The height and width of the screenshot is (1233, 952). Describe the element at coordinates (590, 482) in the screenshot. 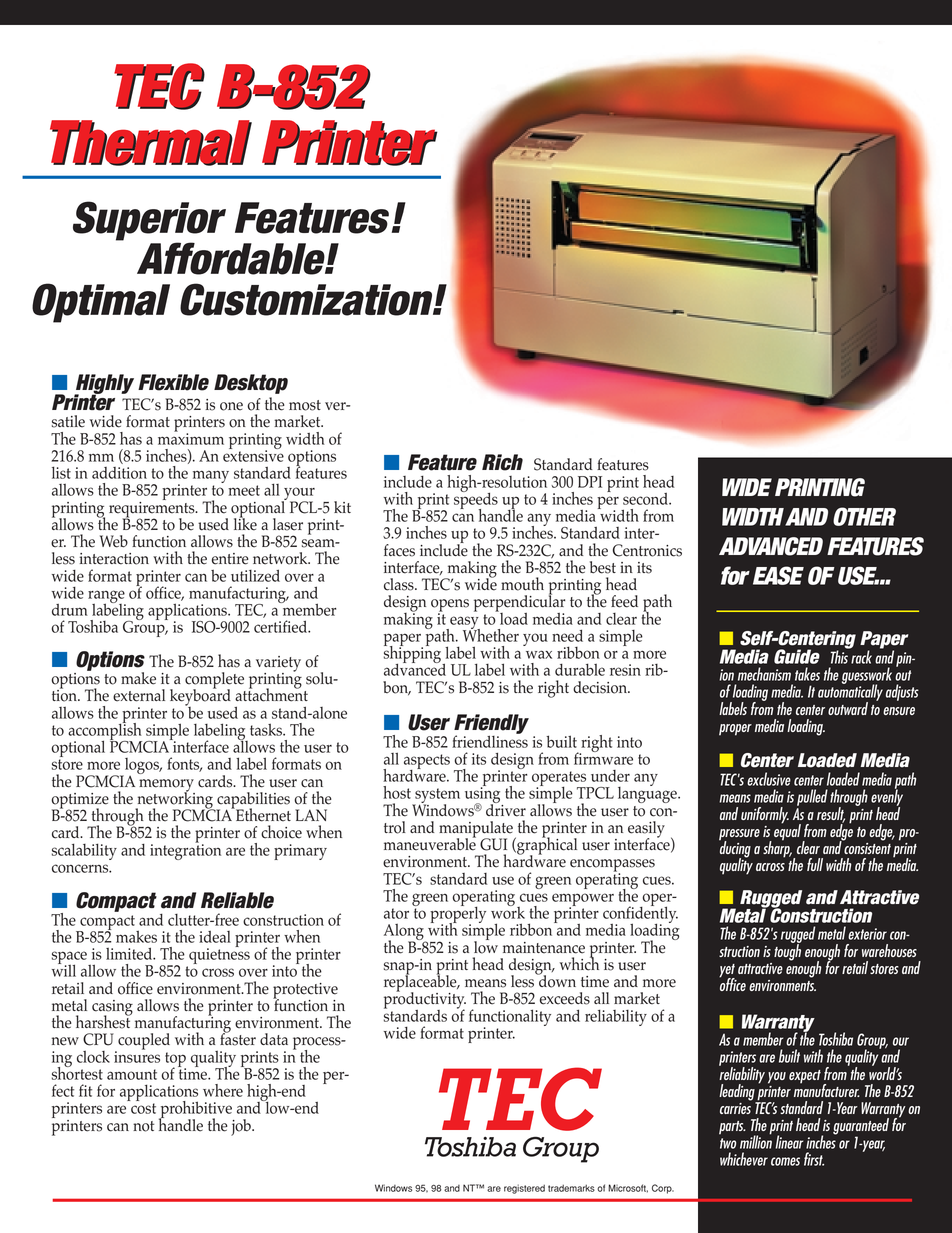

I see `DPI` at that location.
